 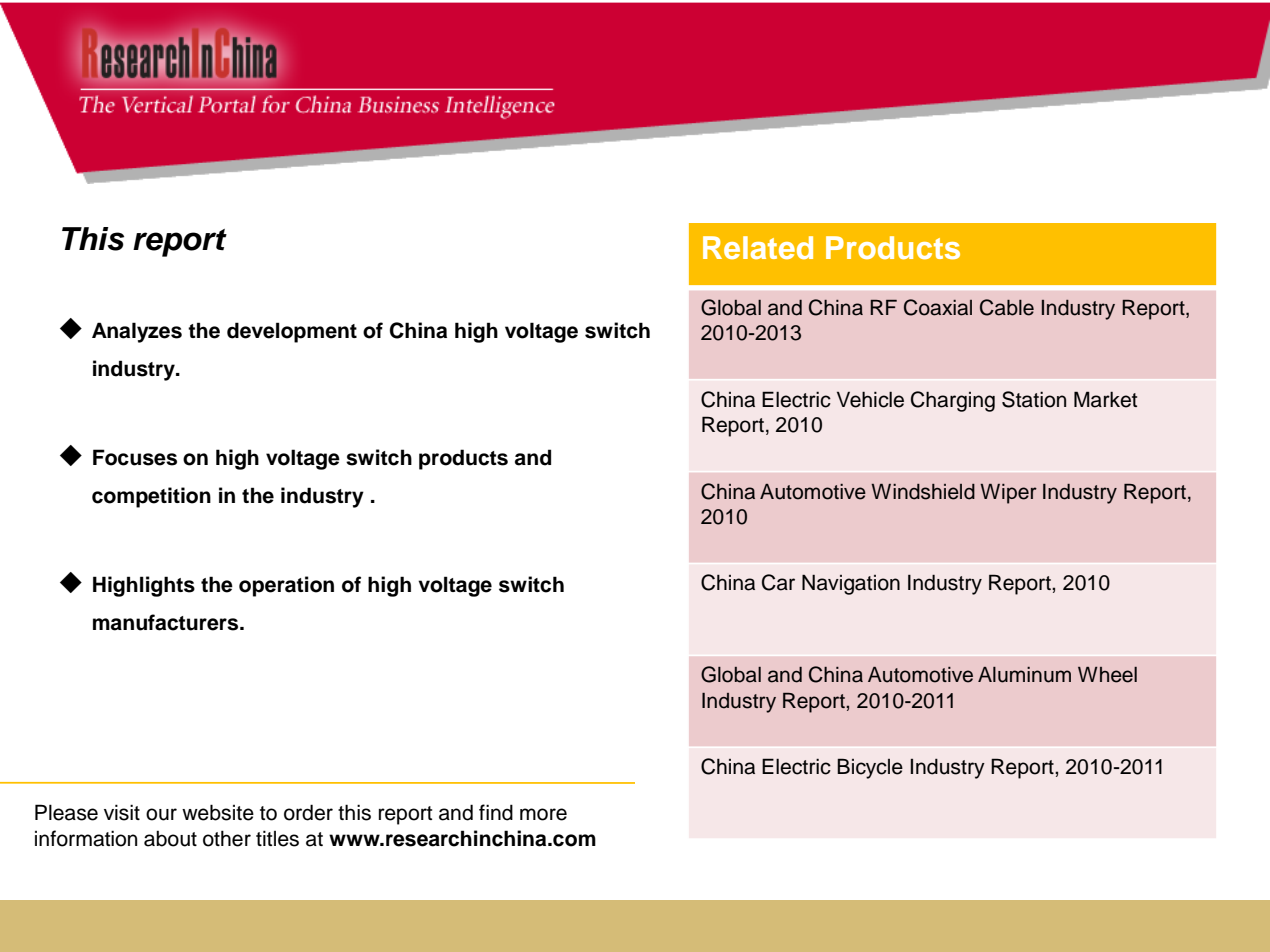 I want to click on Related, so click(x=758, y=247).
